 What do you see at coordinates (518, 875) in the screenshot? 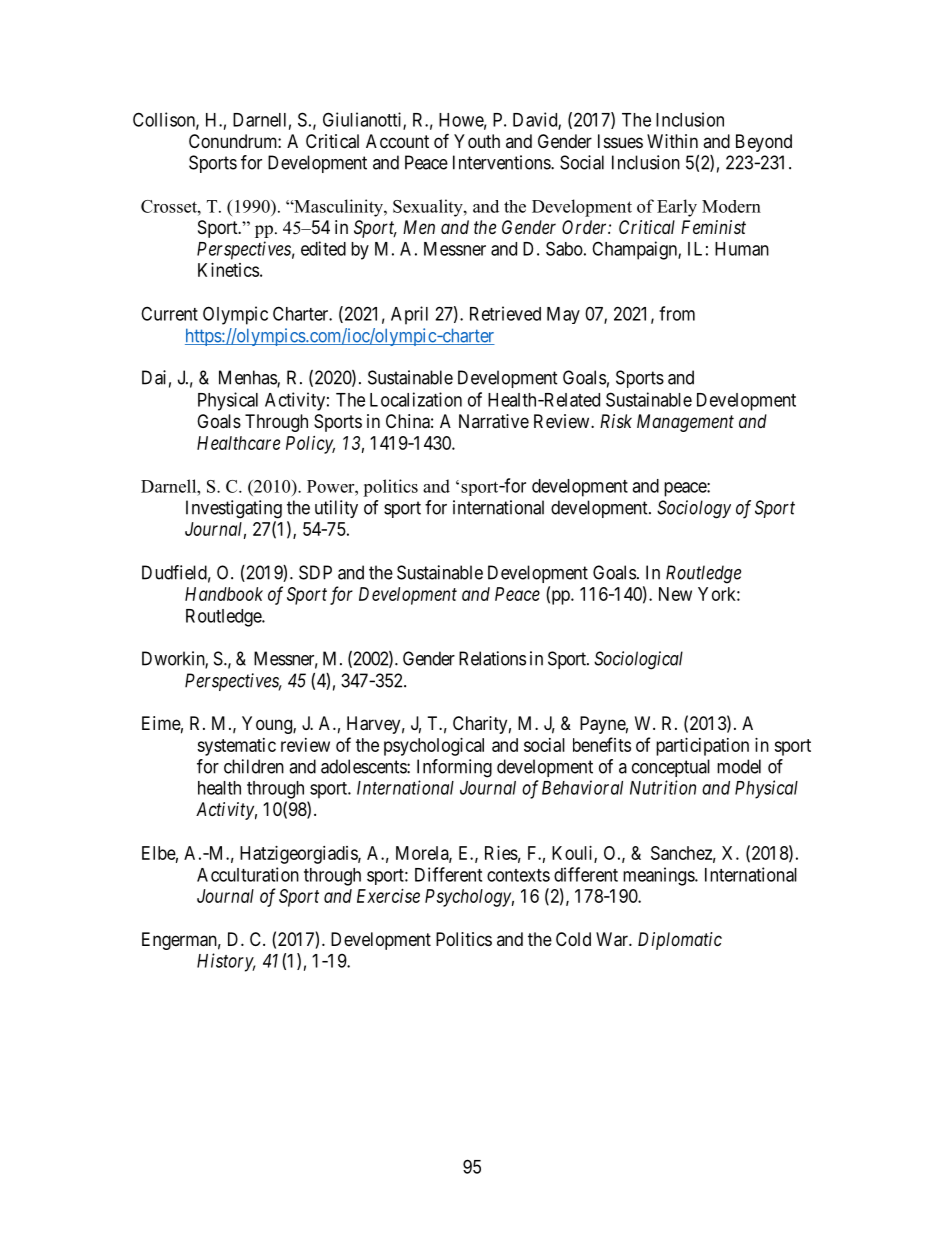
I see `contexts` at bounding box center [518, 875].
